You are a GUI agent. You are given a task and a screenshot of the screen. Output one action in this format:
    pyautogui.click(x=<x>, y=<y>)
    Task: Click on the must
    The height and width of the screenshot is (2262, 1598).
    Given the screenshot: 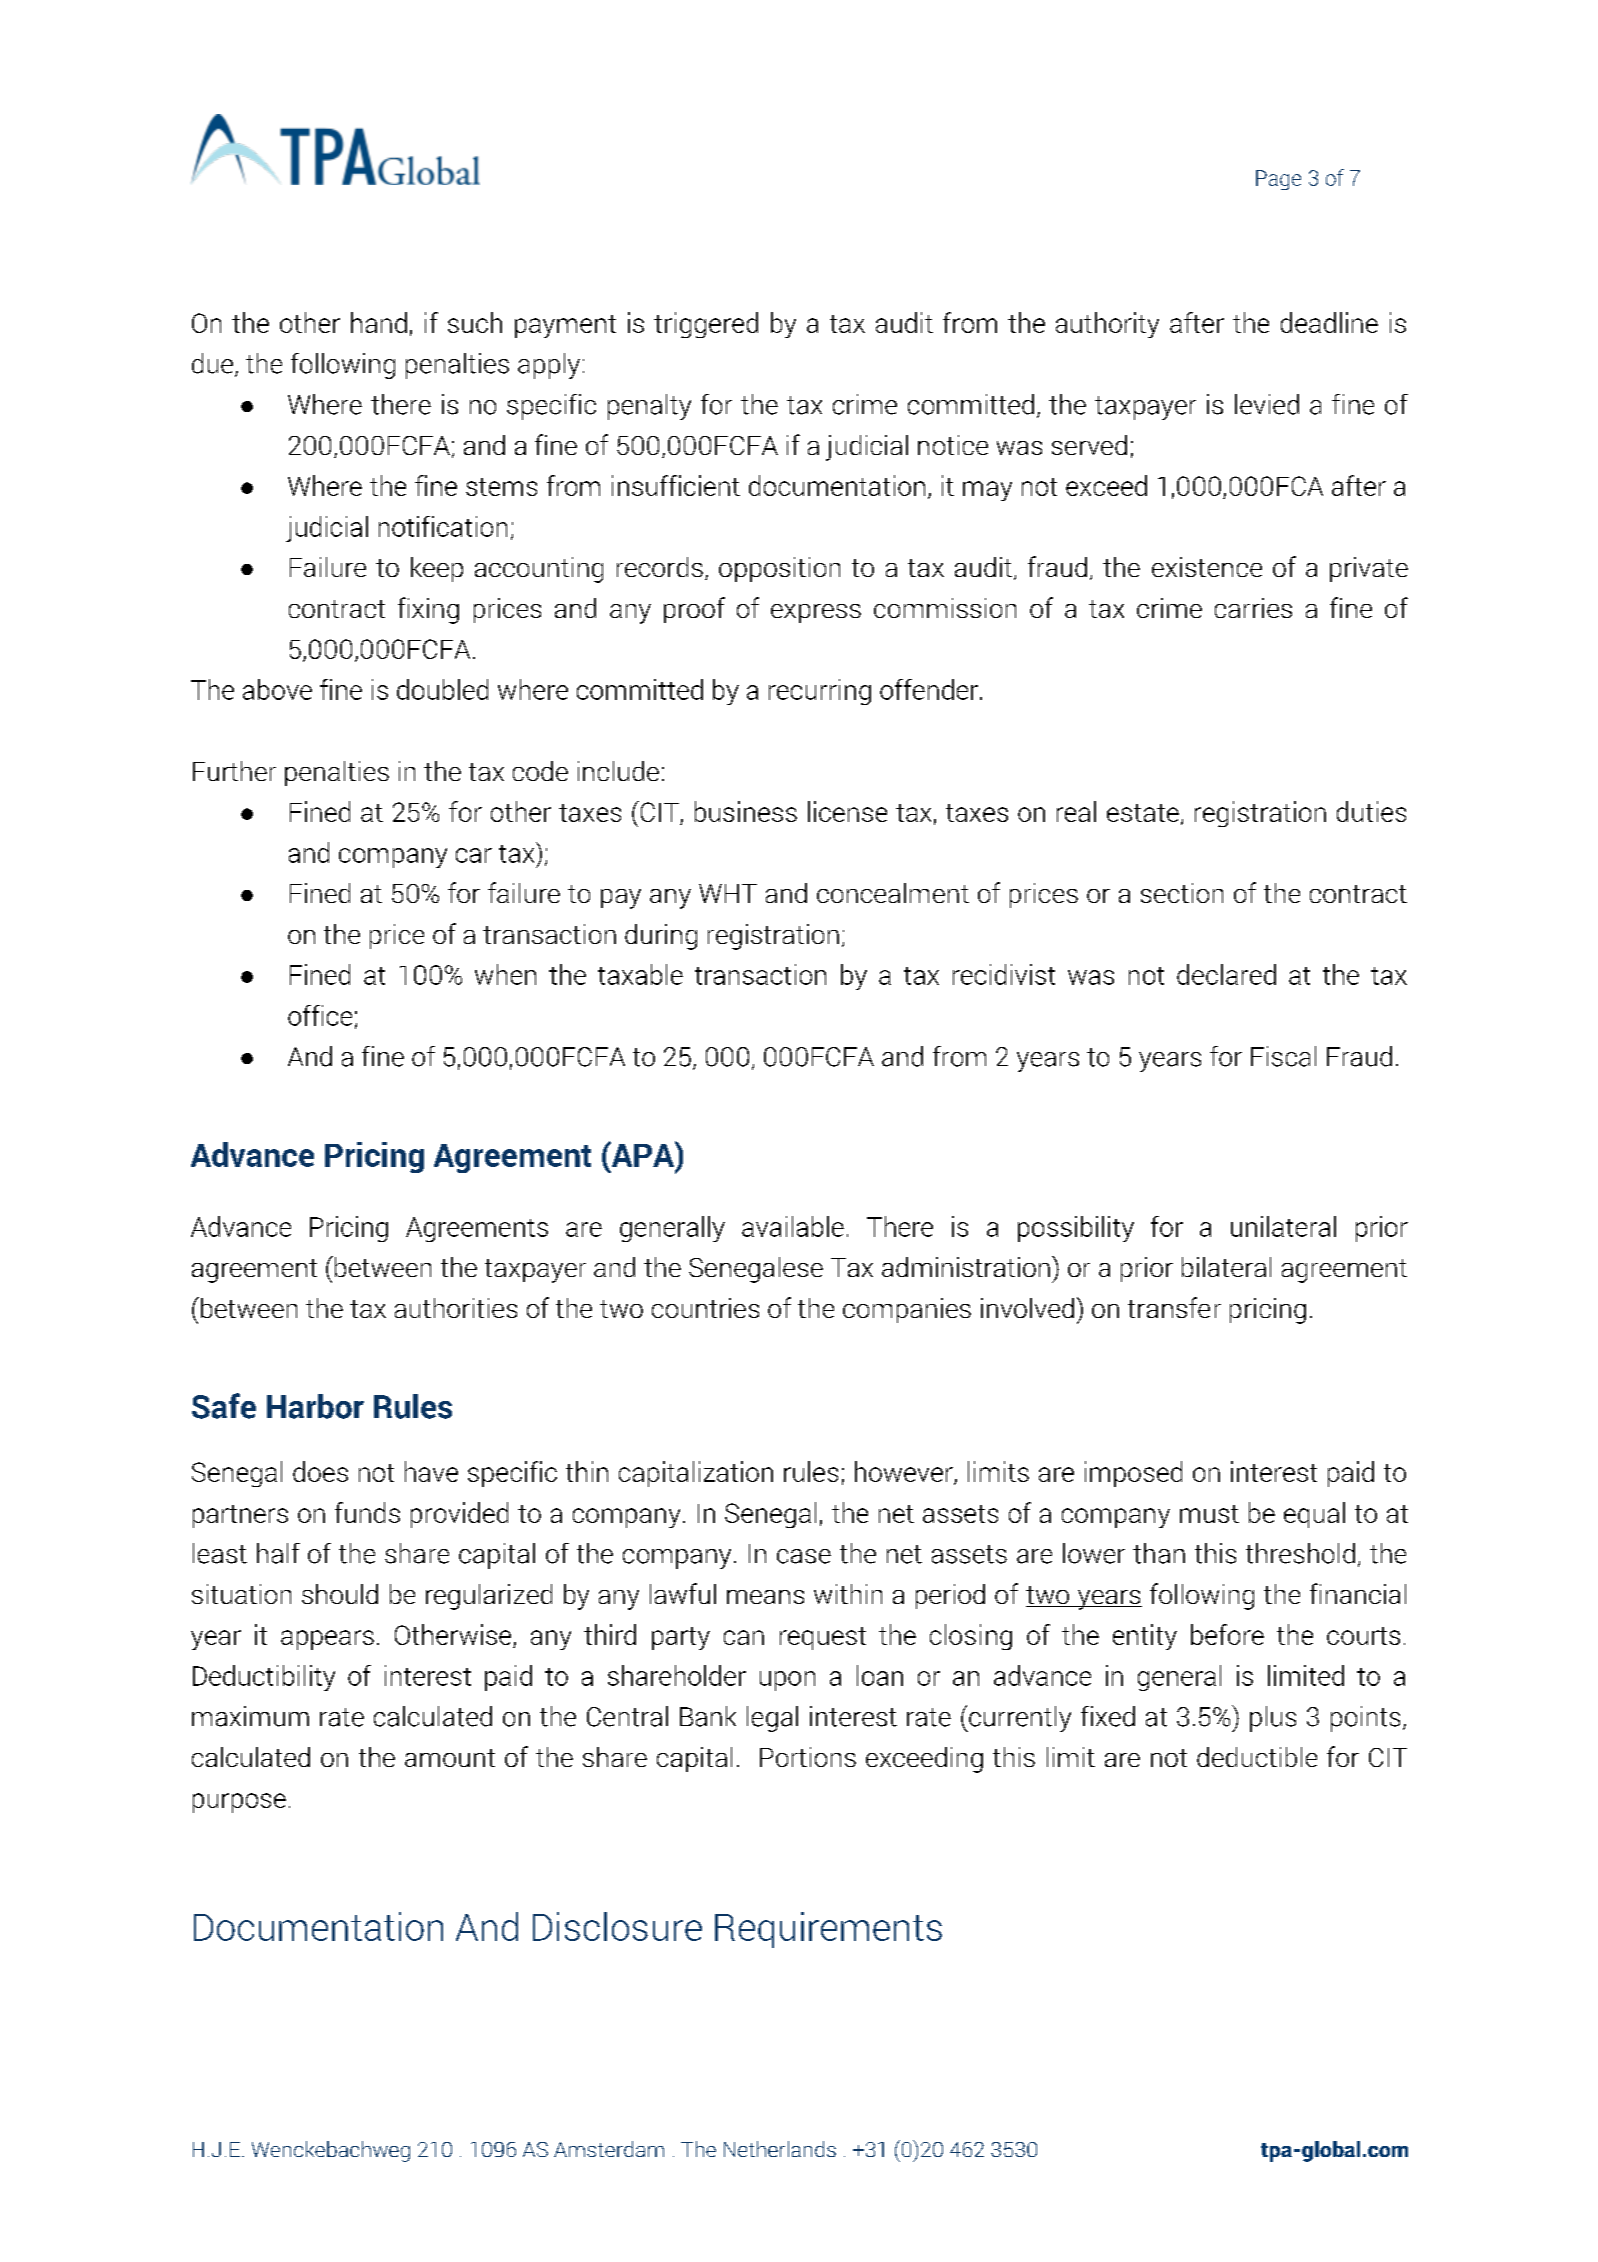 What is the action you would take?
    pyautogui.click(x=1209, y=1514)
